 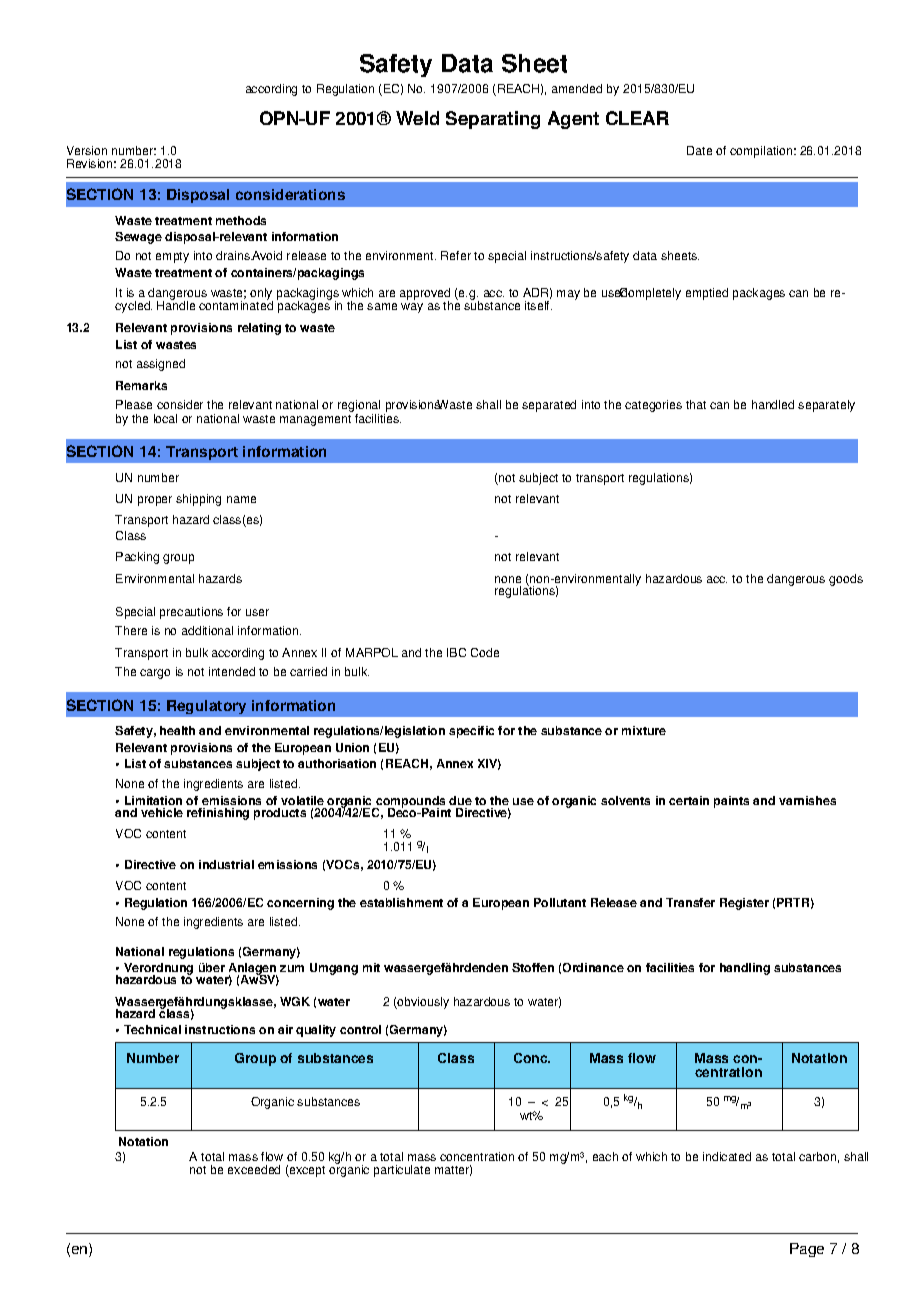 I want to click on Date, so click(x=699, y=150).
